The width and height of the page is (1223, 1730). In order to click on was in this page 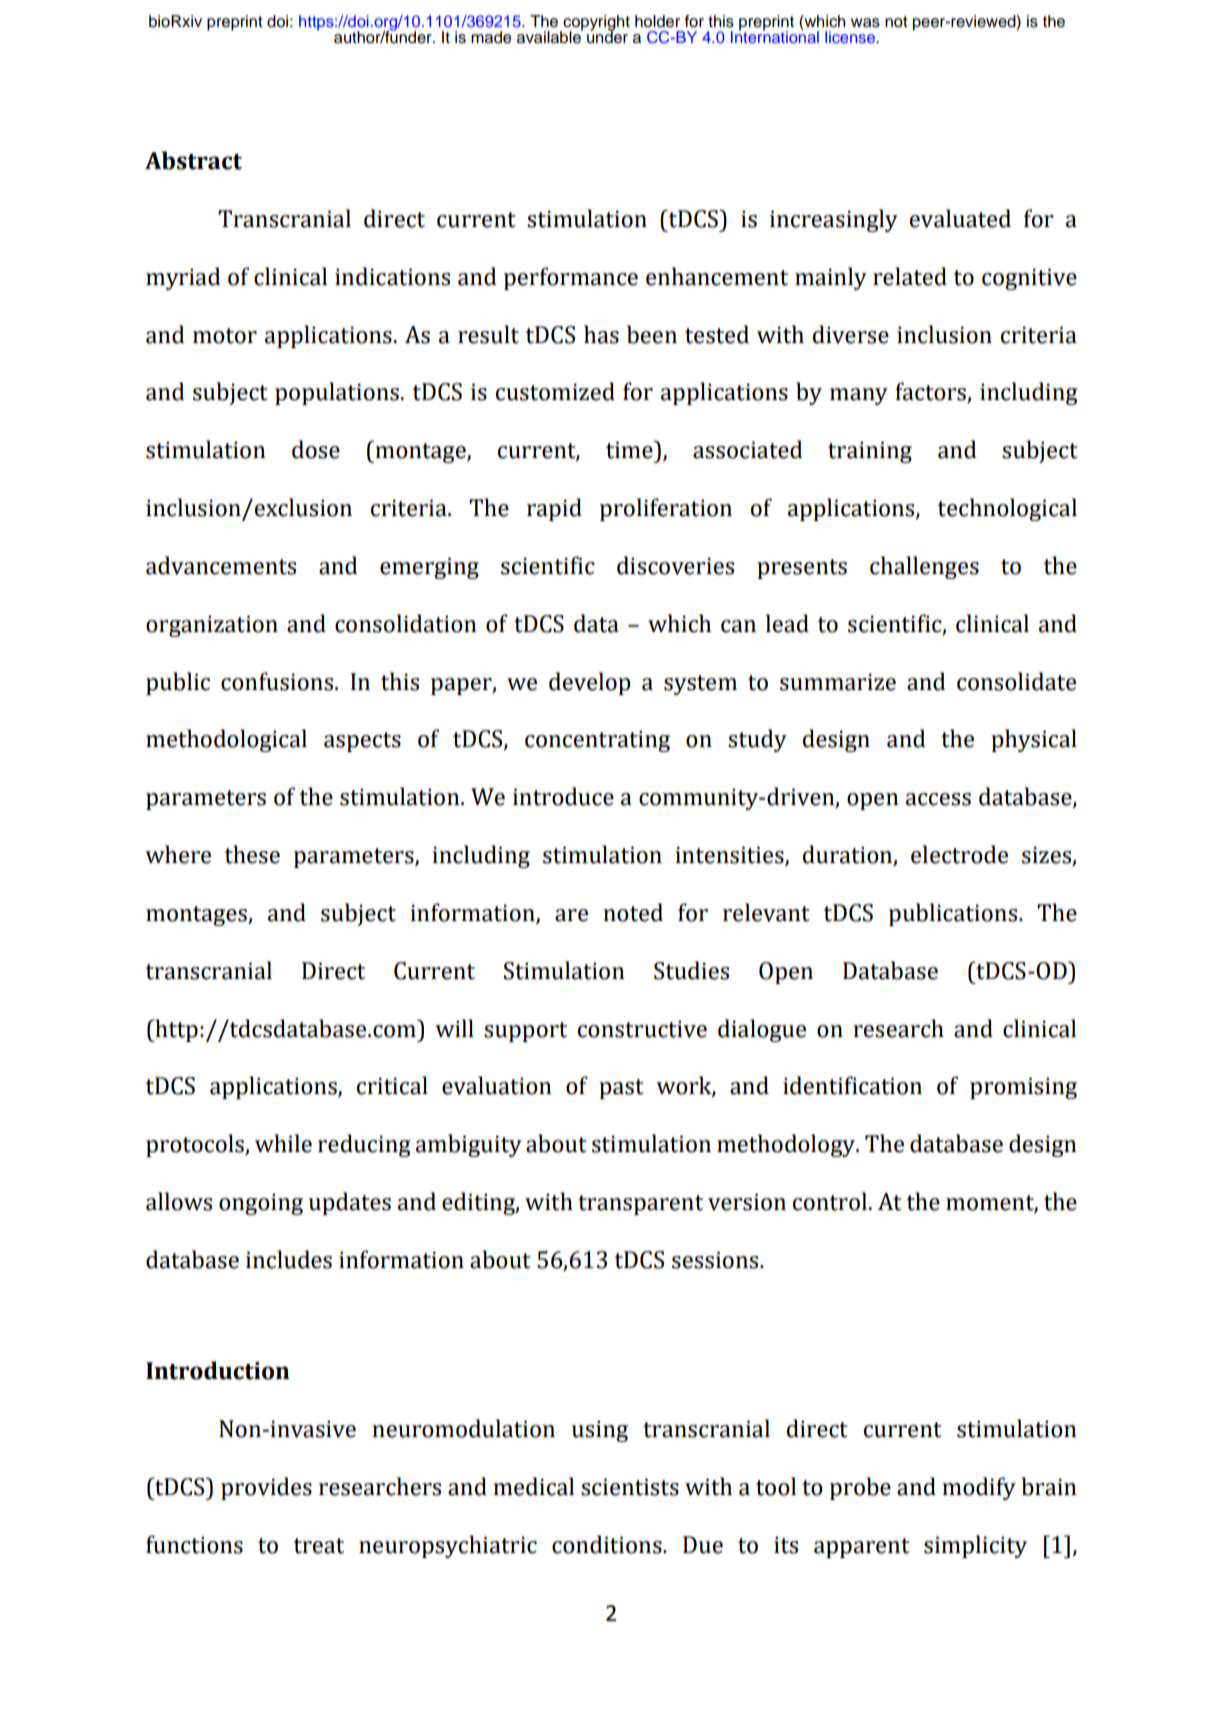, I will do `click(865, 23)`.
